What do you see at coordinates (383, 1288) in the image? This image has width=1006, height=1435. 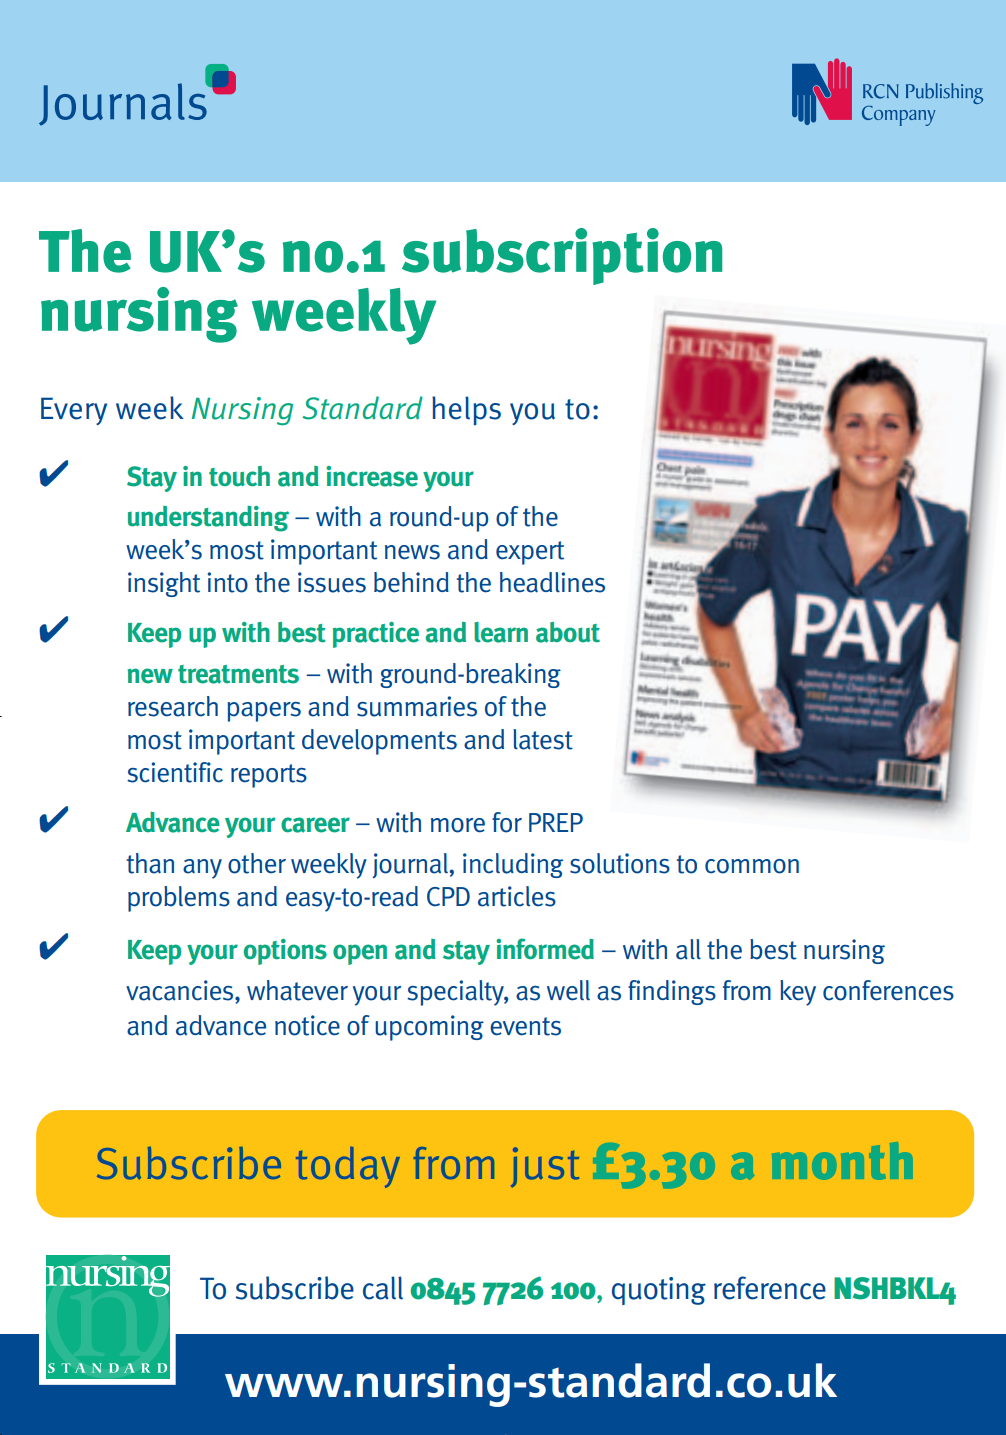 I see `call` at bounding box center [383, 1288].
